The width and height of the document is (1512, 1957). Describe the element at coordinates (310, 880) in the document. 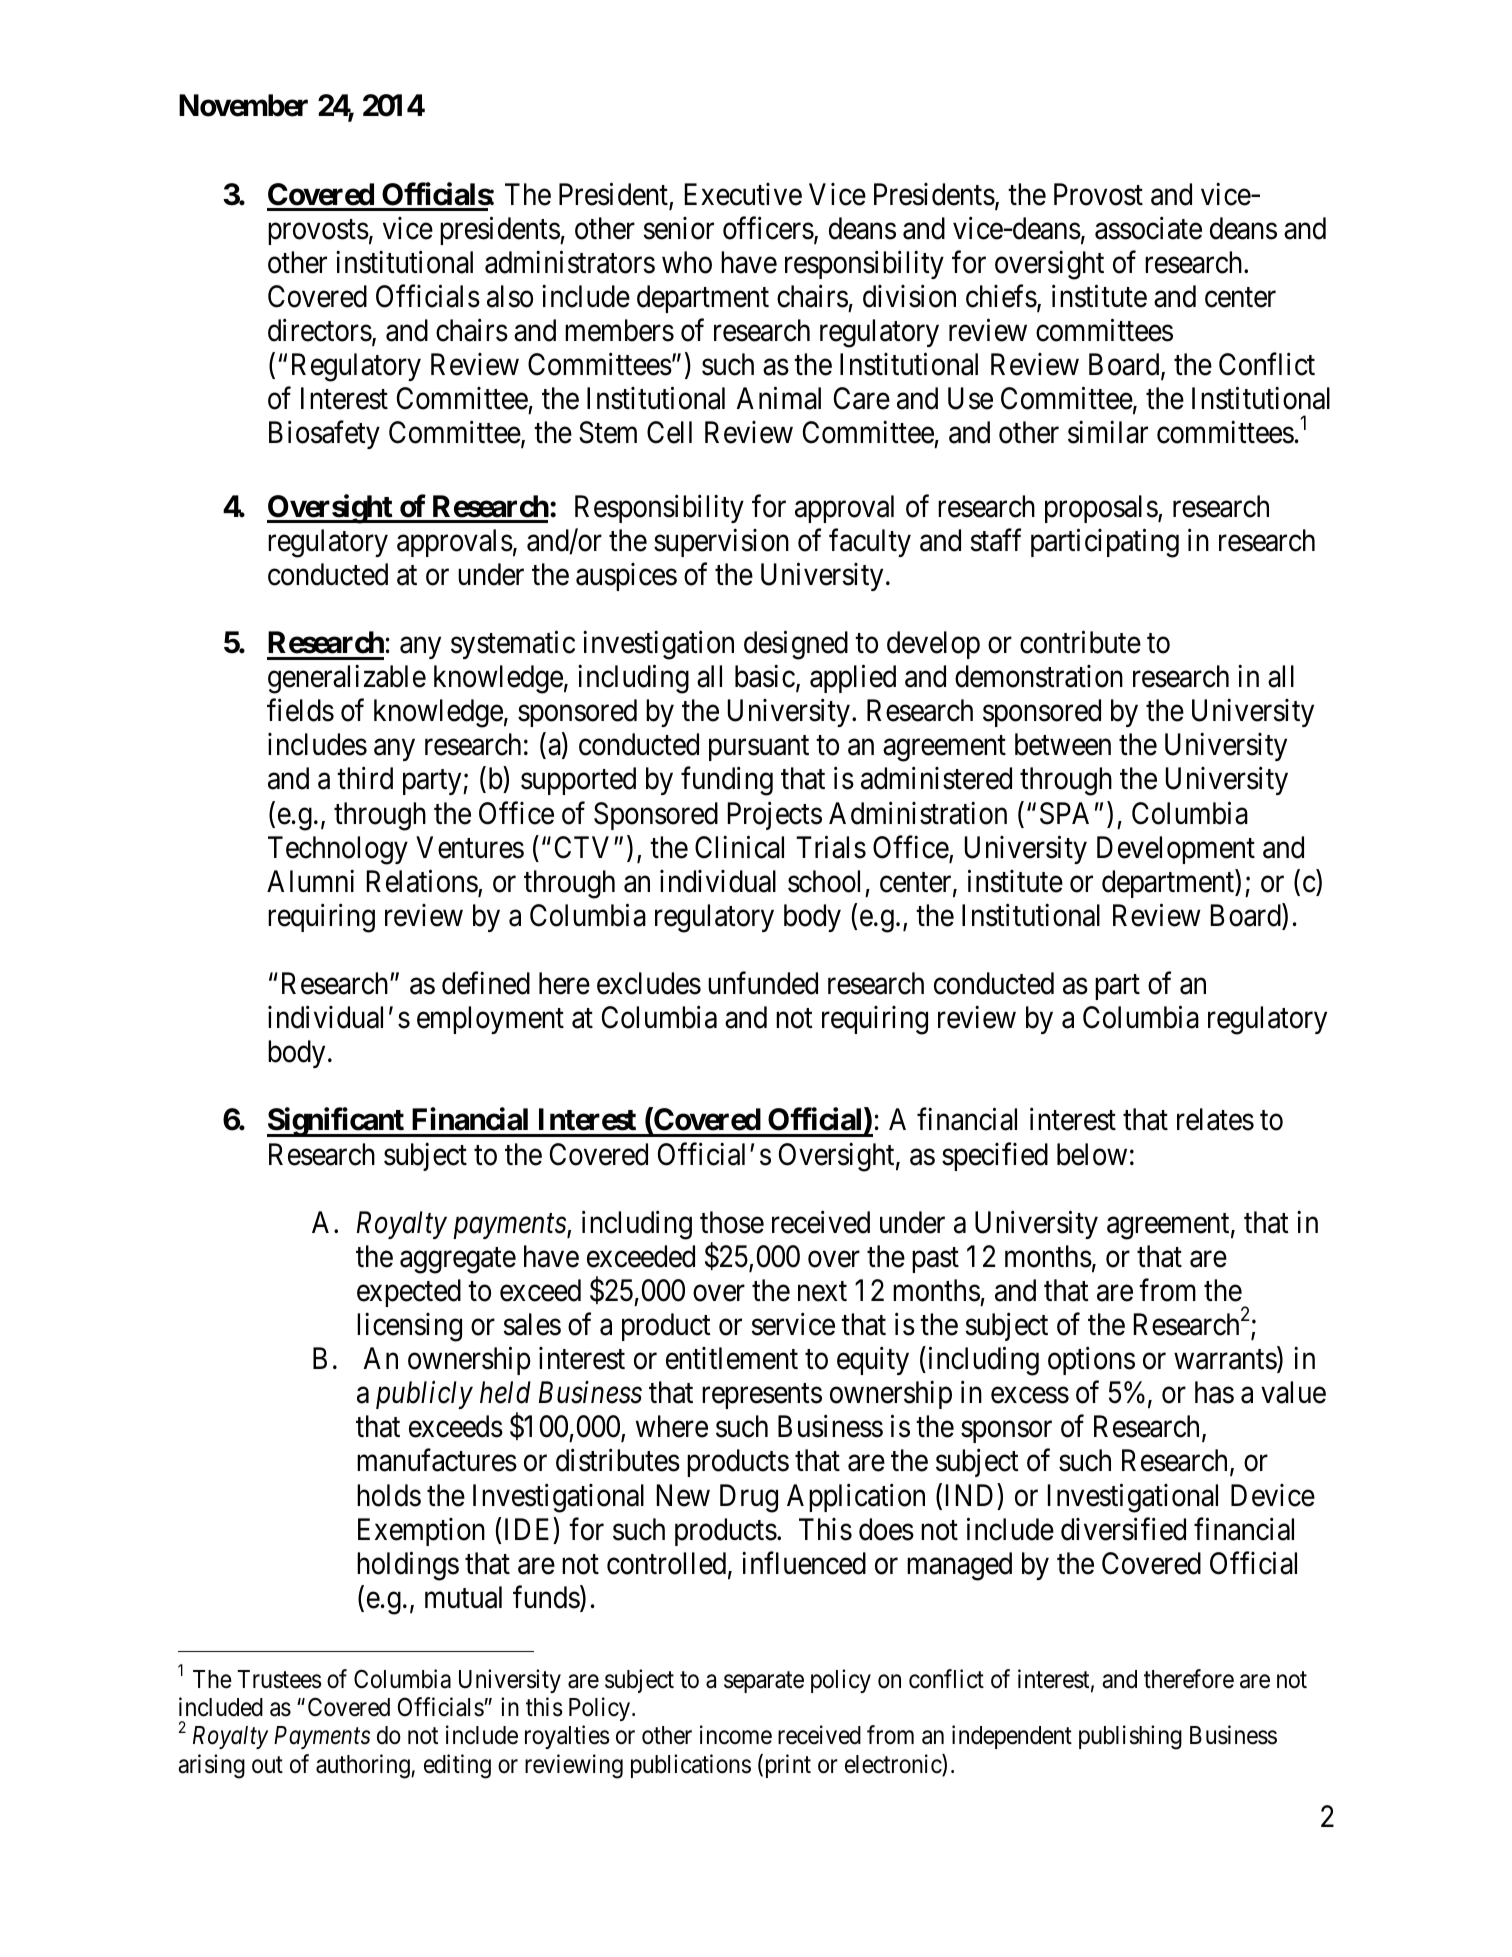

I see `Alumni` at that location.
